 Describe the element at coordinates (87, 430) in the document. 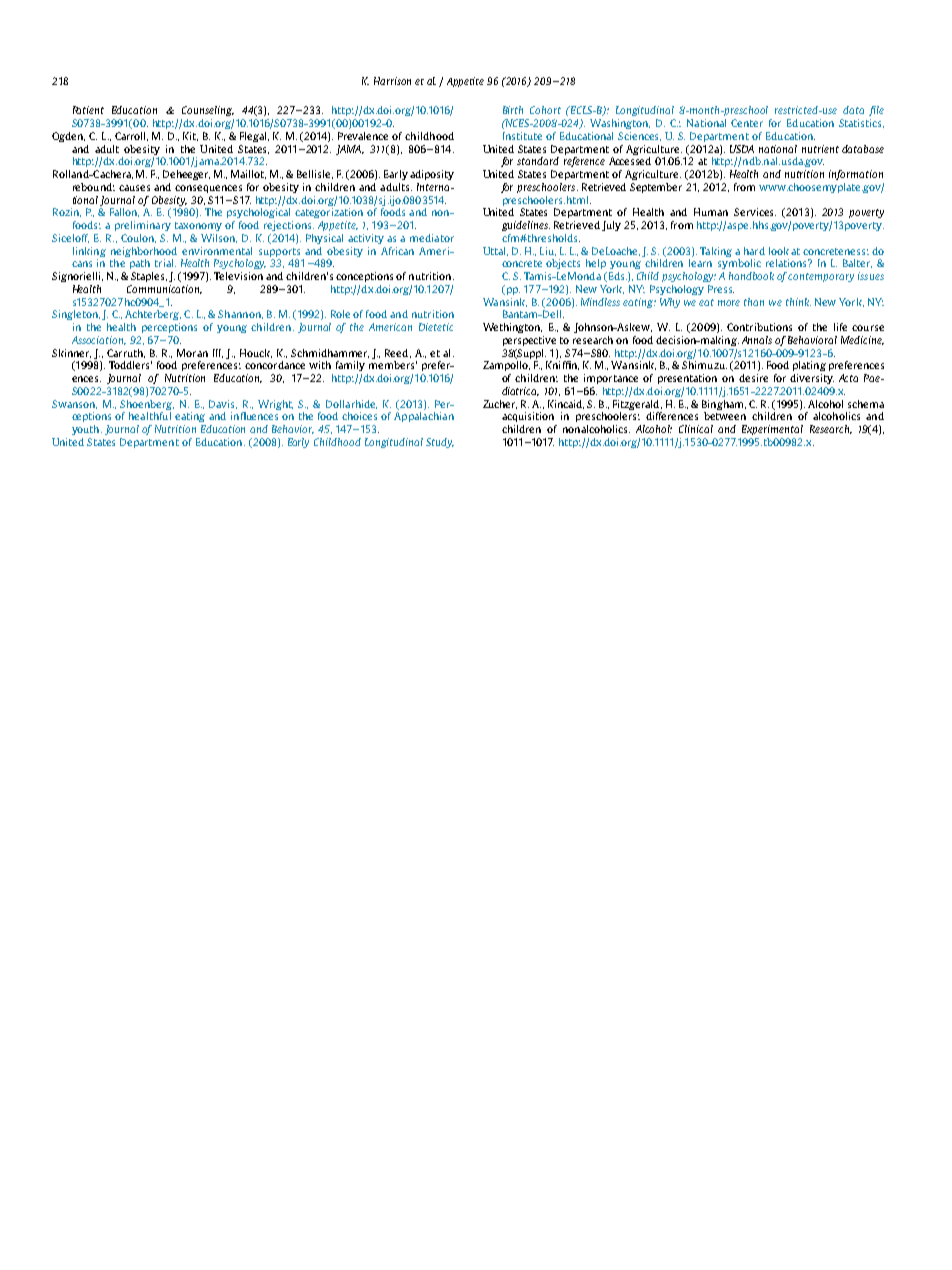

I see `youth` at that location.
